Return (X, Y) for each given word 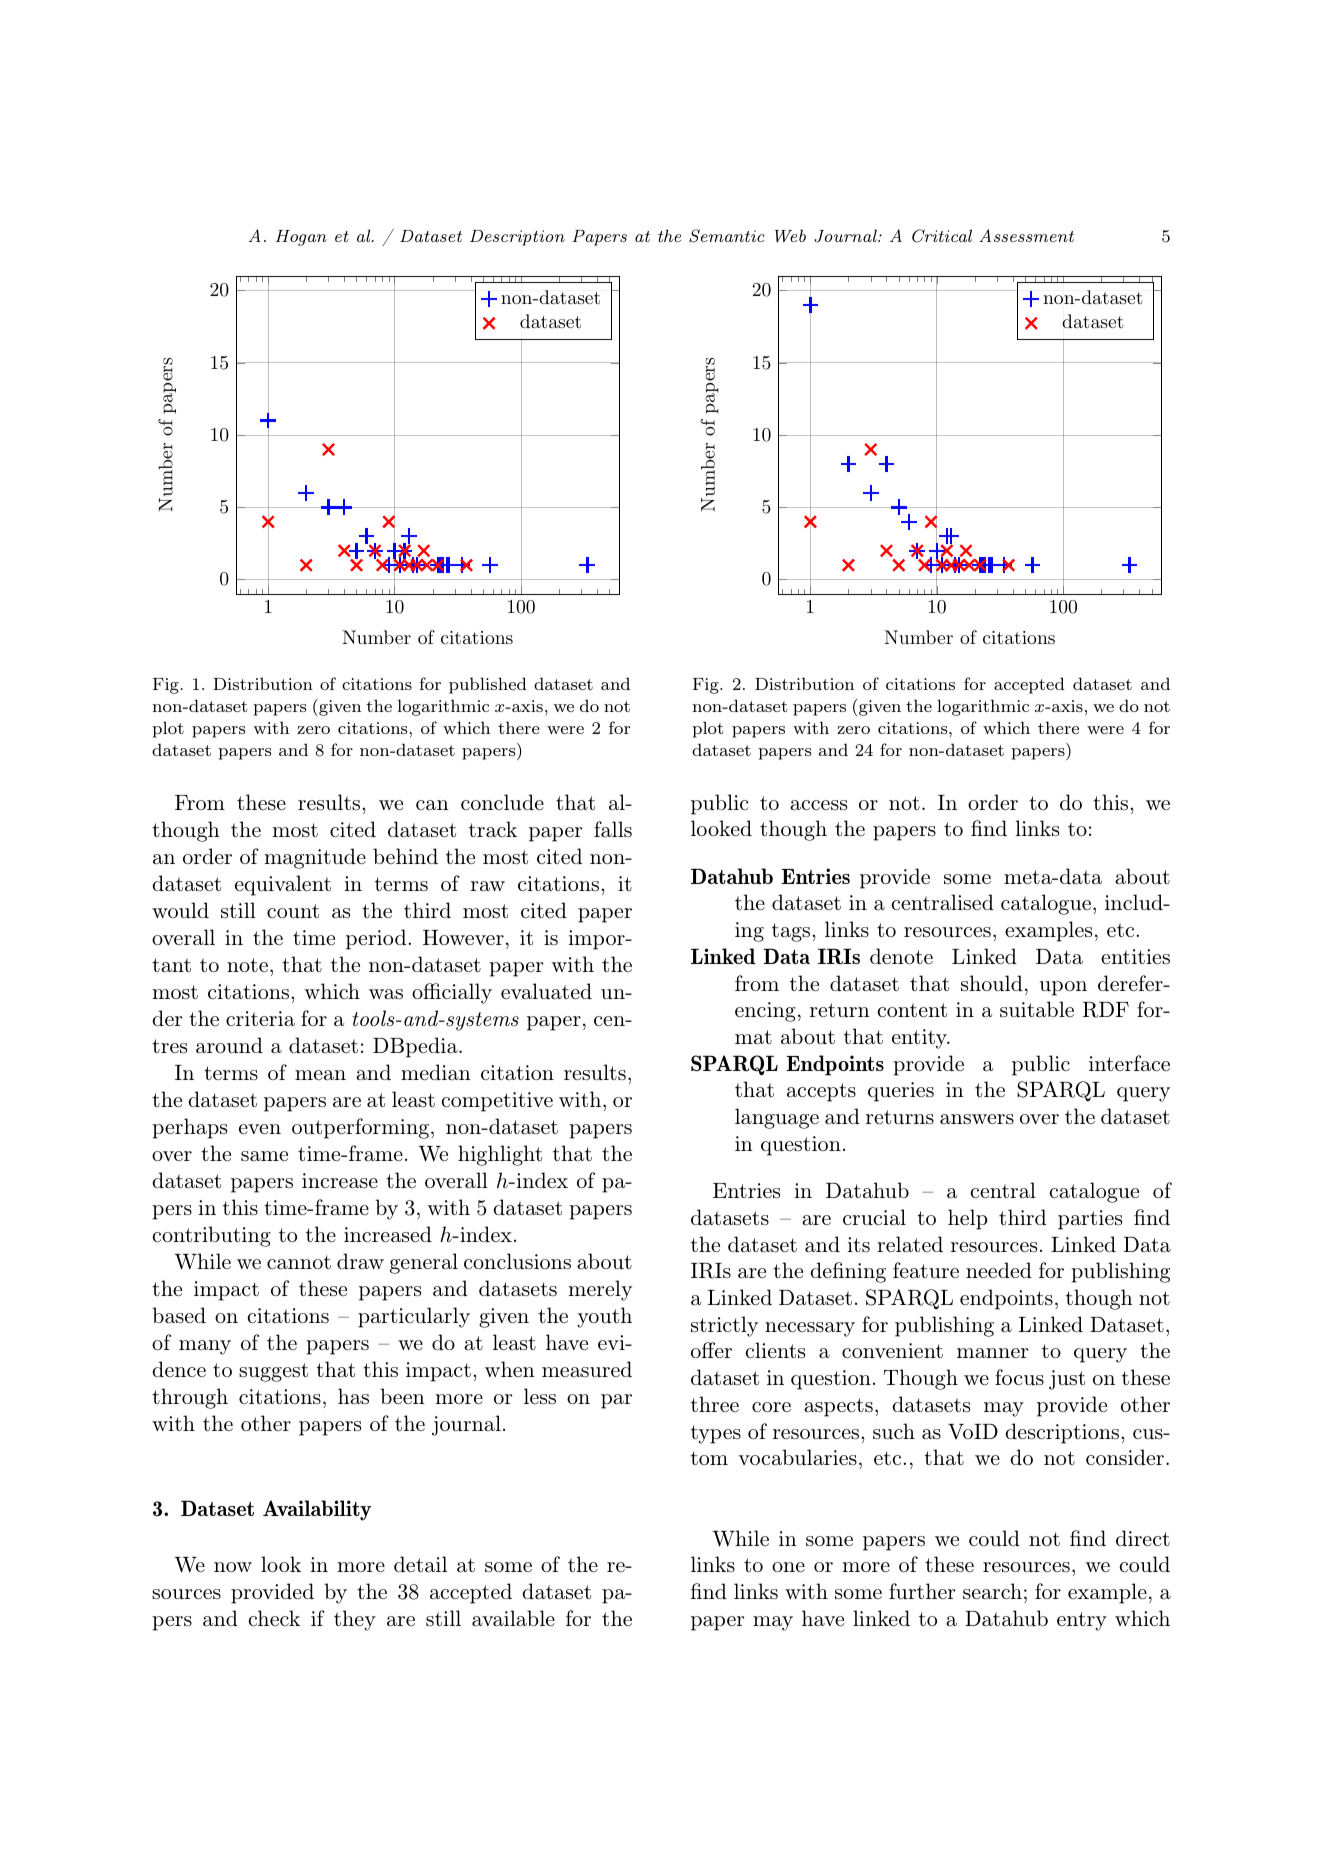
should (992, 983)
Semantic (727, 236)
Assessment (1026, 235)
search (992, 1591)
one (788, 1567)
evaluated (546, 991)
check (274, 1618)
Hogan (301, 238)
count (293, 911)
